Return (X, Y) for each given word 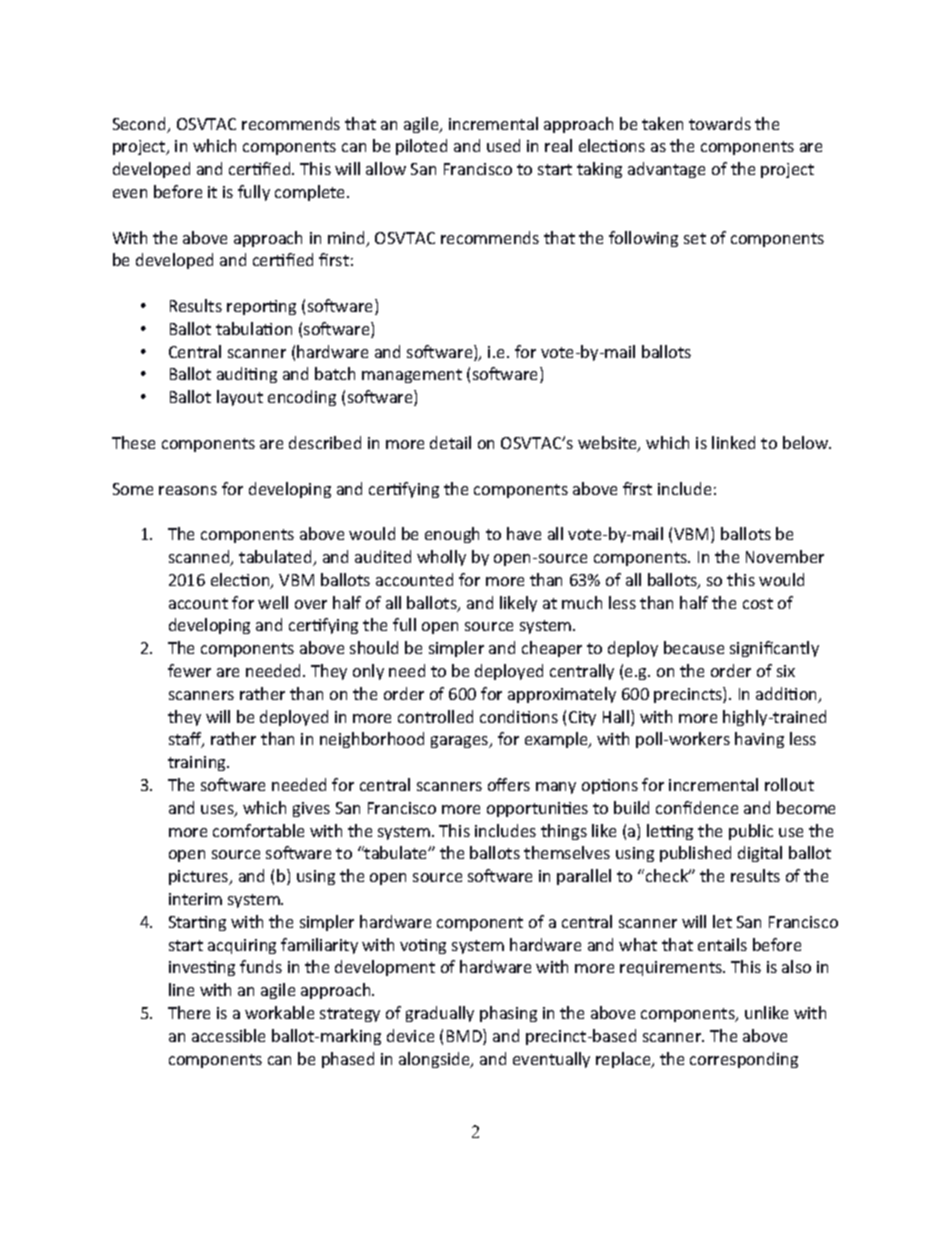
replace (624, 1060)
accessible (228, 1035)
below (807, 442)
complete (311, 193)
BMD (465, 1037)
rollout (789, 784)
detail (450, 442)
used (503, 145)
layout (240, 398)
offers (509, 784)
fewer (189, 670)
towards (720, 123)
